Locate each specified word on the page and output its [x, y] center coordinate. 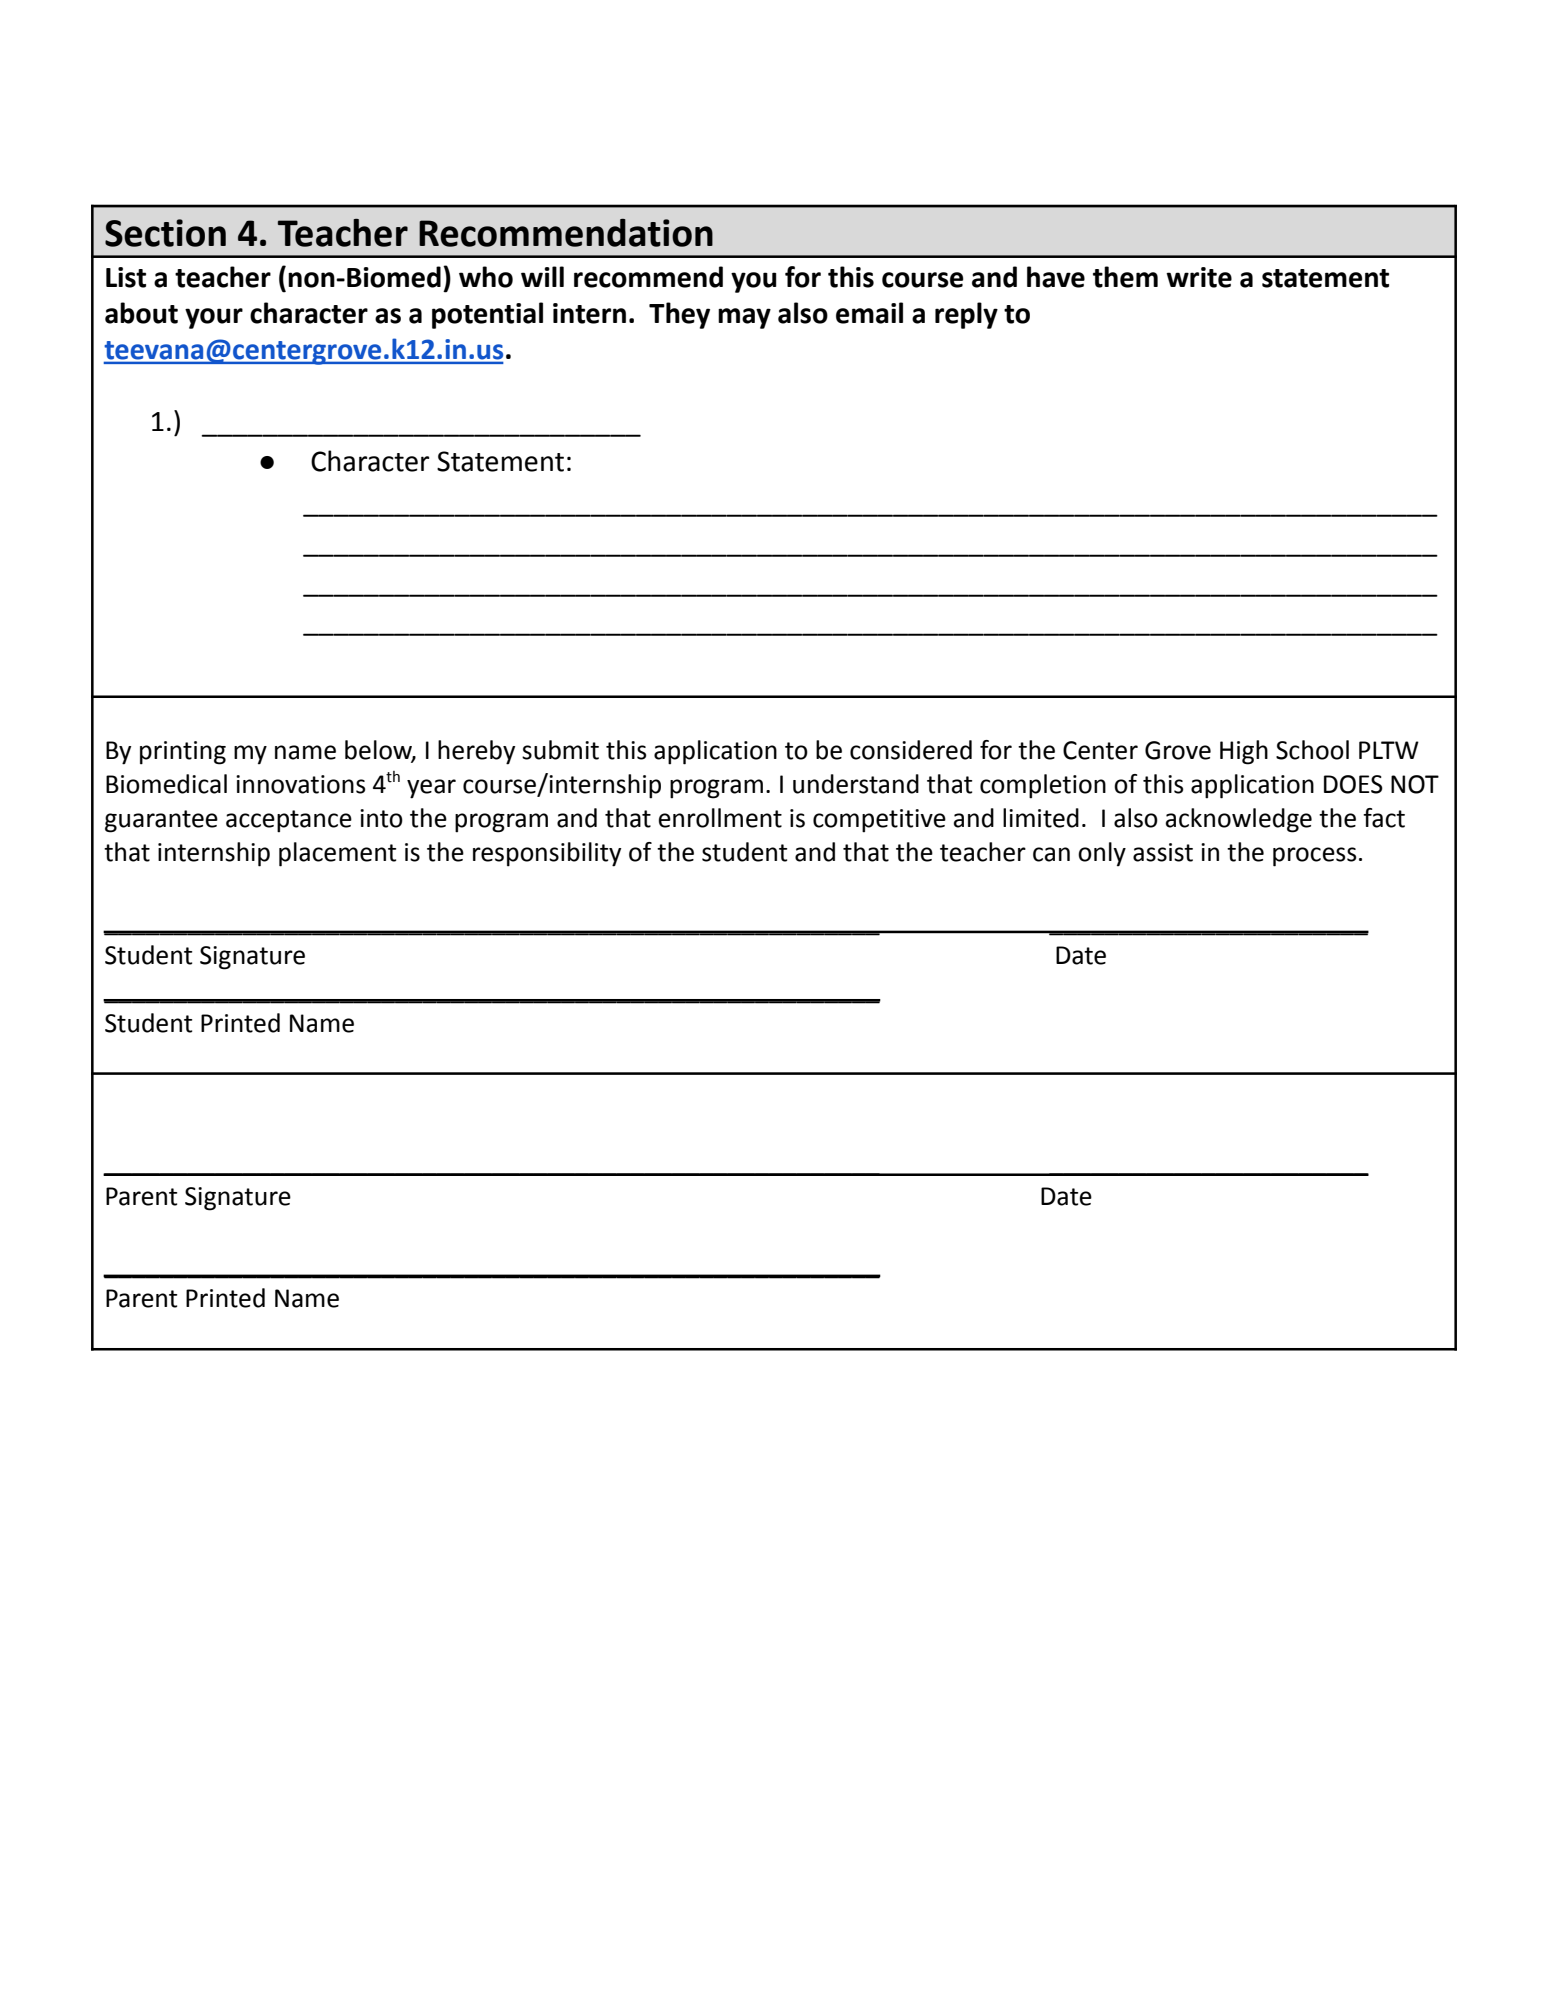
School [1312, 750]
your [214, 318]
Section [165, 233]
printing [183, 753]
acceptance [289, 821]
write [1199, 277]
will [542, 276]
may [744, 318]
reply [966, 315]
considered [911, 750]
